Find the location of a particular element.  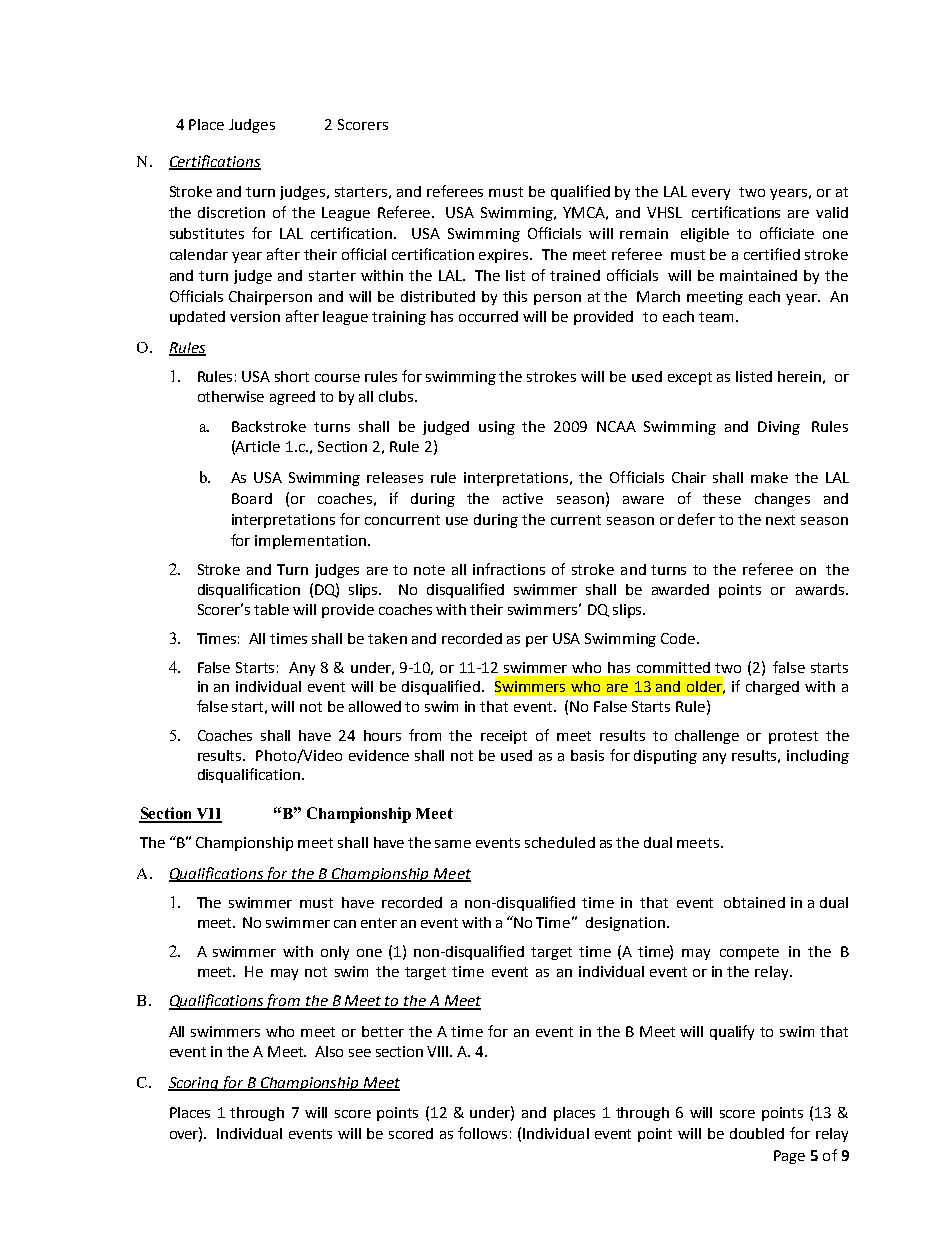

expires is located at coordinates (505, 256).
